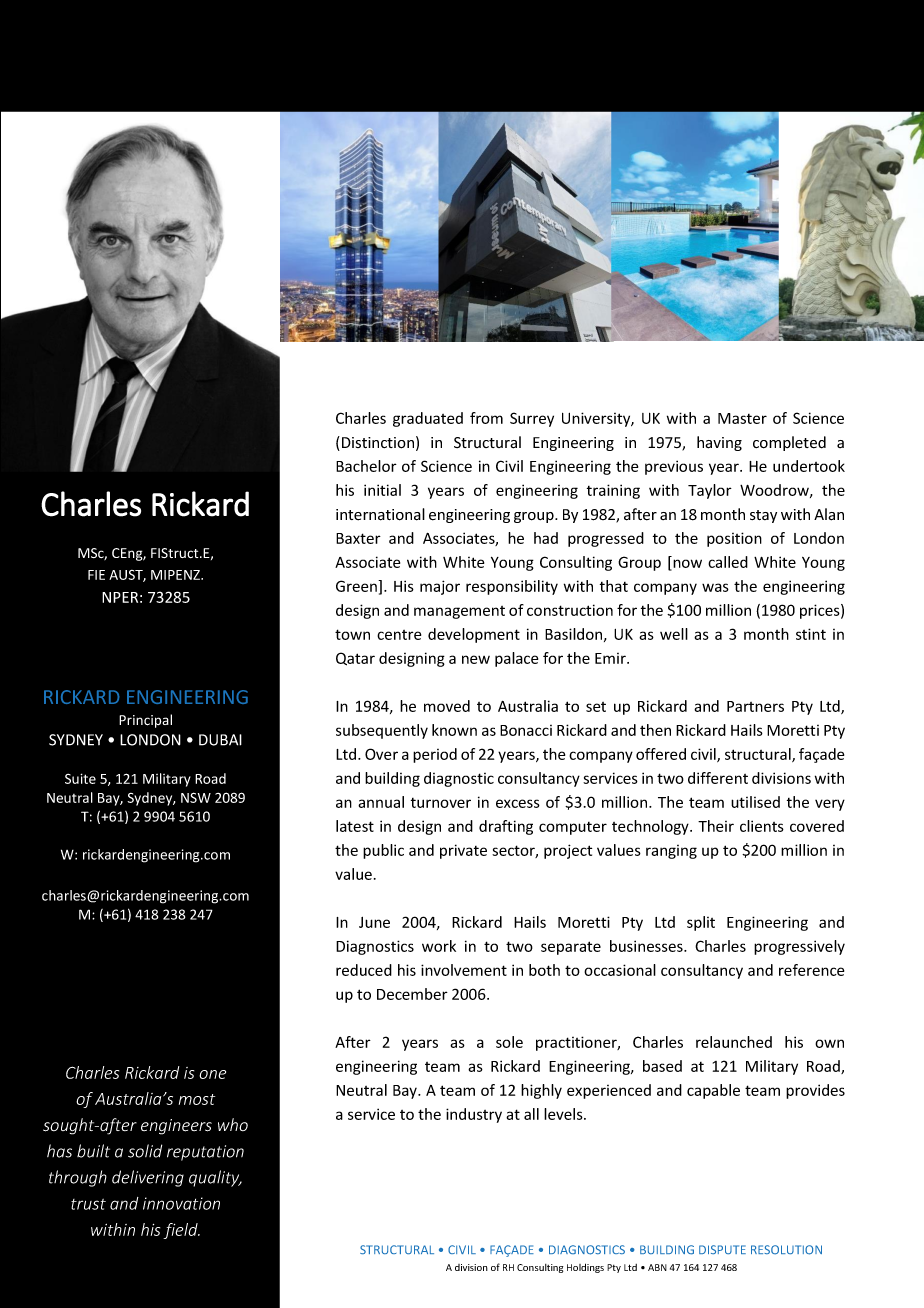 This screenshot has height=1308, width=924. What do you see at coordinates (509, 1042) in the screenshot?
I see `sole` at bounding box center [509, 1042].
